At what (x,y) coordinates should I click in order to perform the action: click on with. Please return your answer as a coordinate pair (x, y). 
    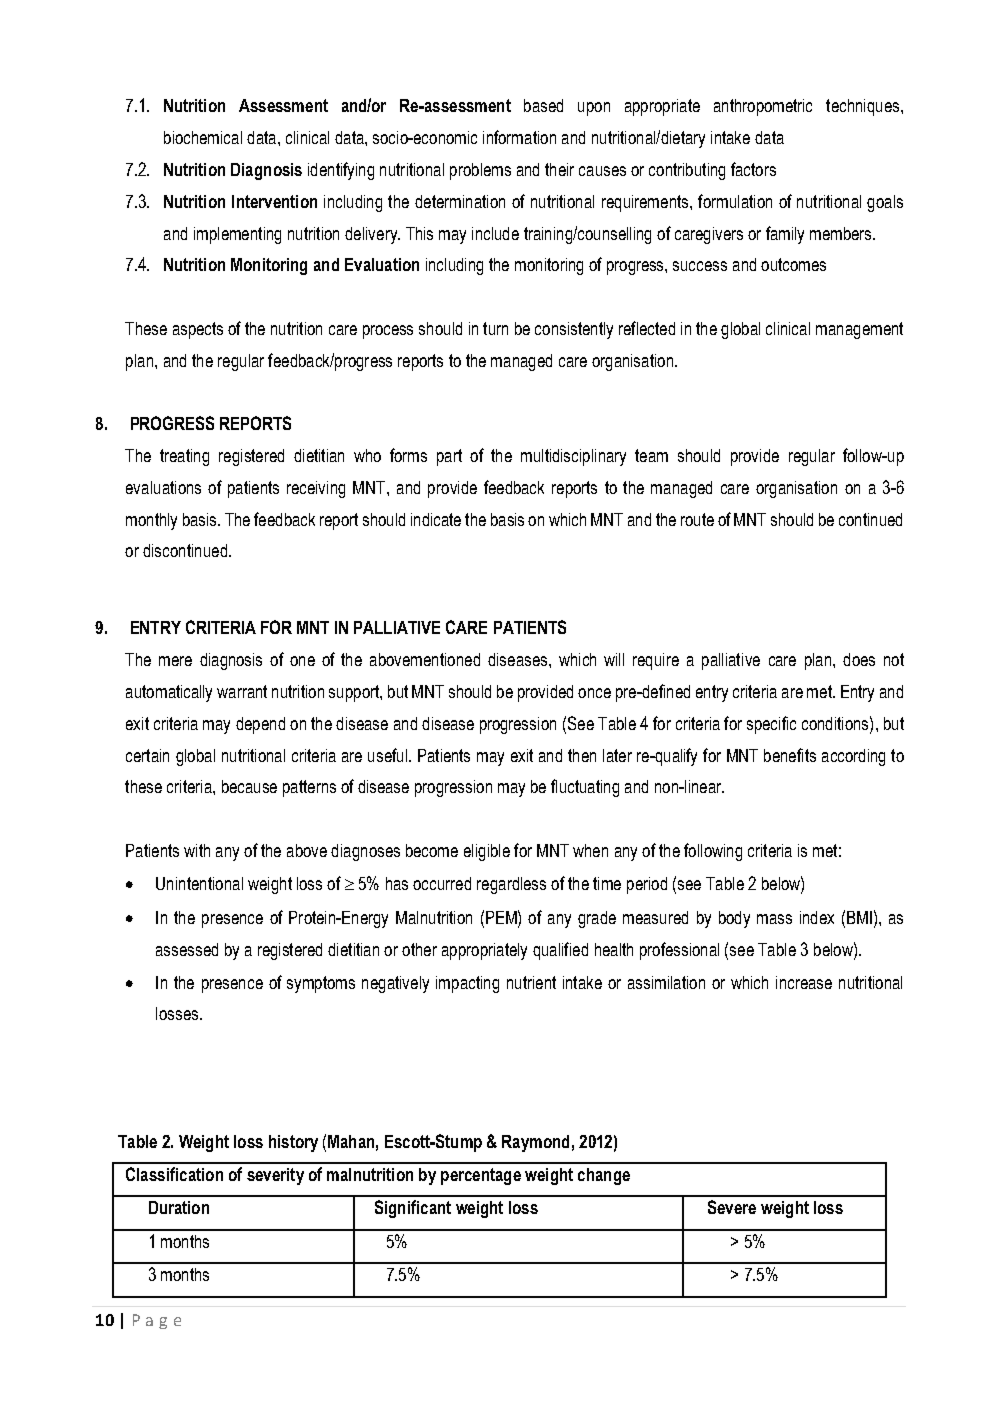
    Looking at the image, I should click on (197, 850).
